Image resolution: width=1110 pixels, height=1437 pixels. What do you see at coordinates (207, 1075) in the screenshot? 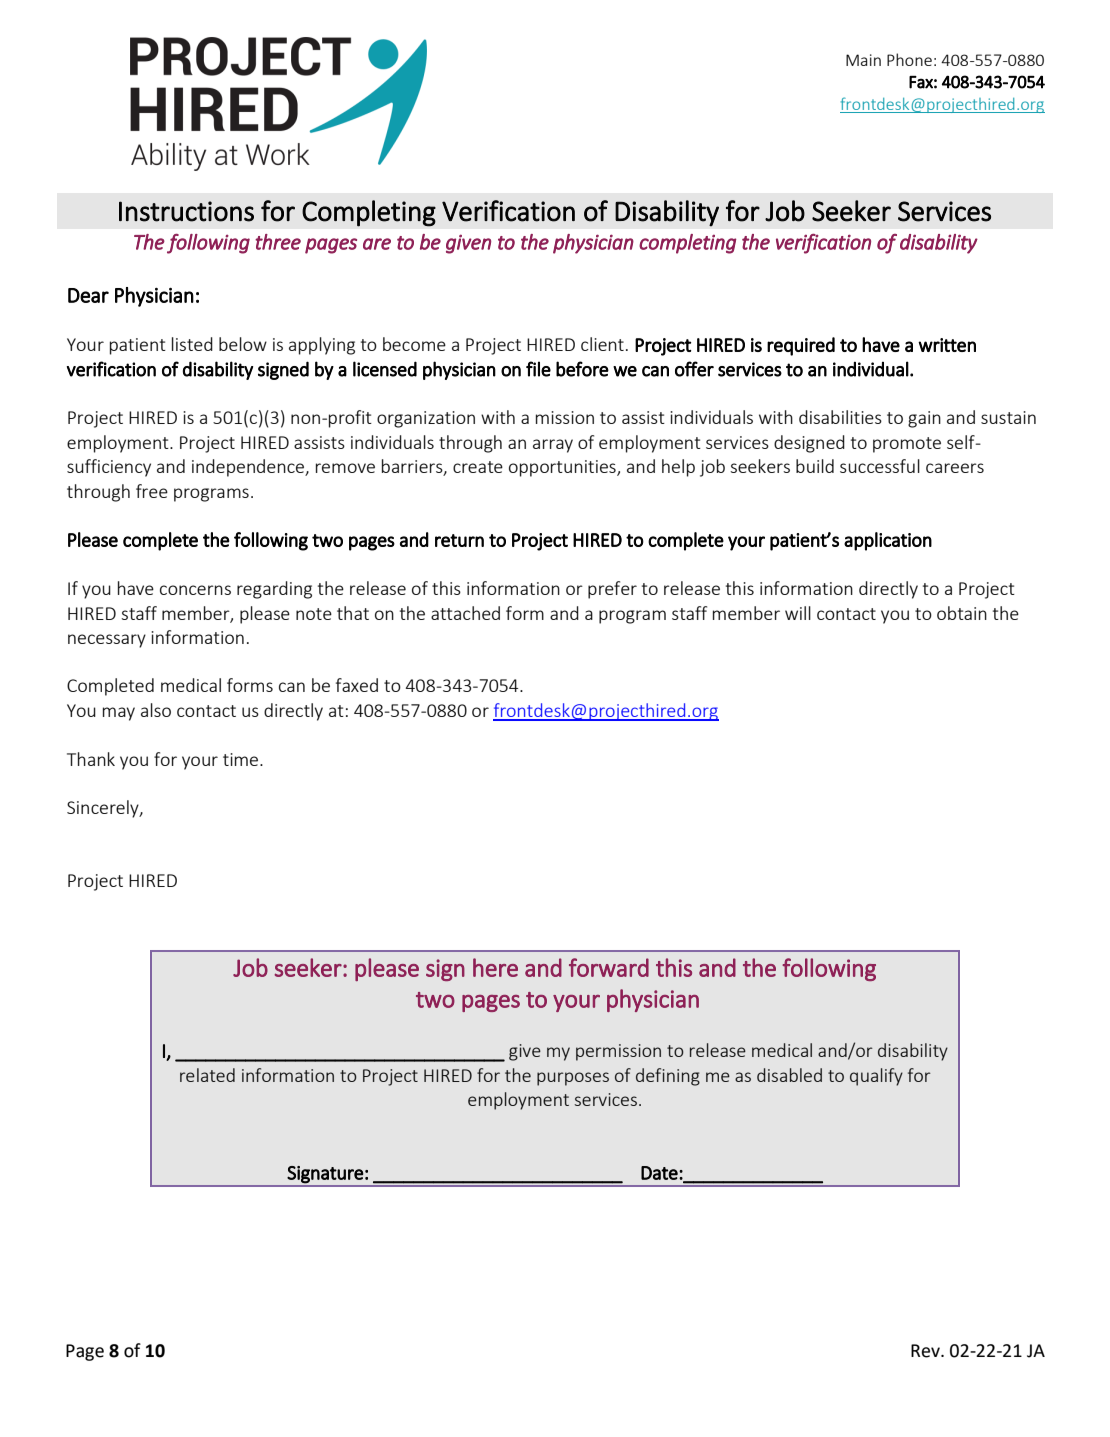
I see `related` at bounding box center [207, 1075].
